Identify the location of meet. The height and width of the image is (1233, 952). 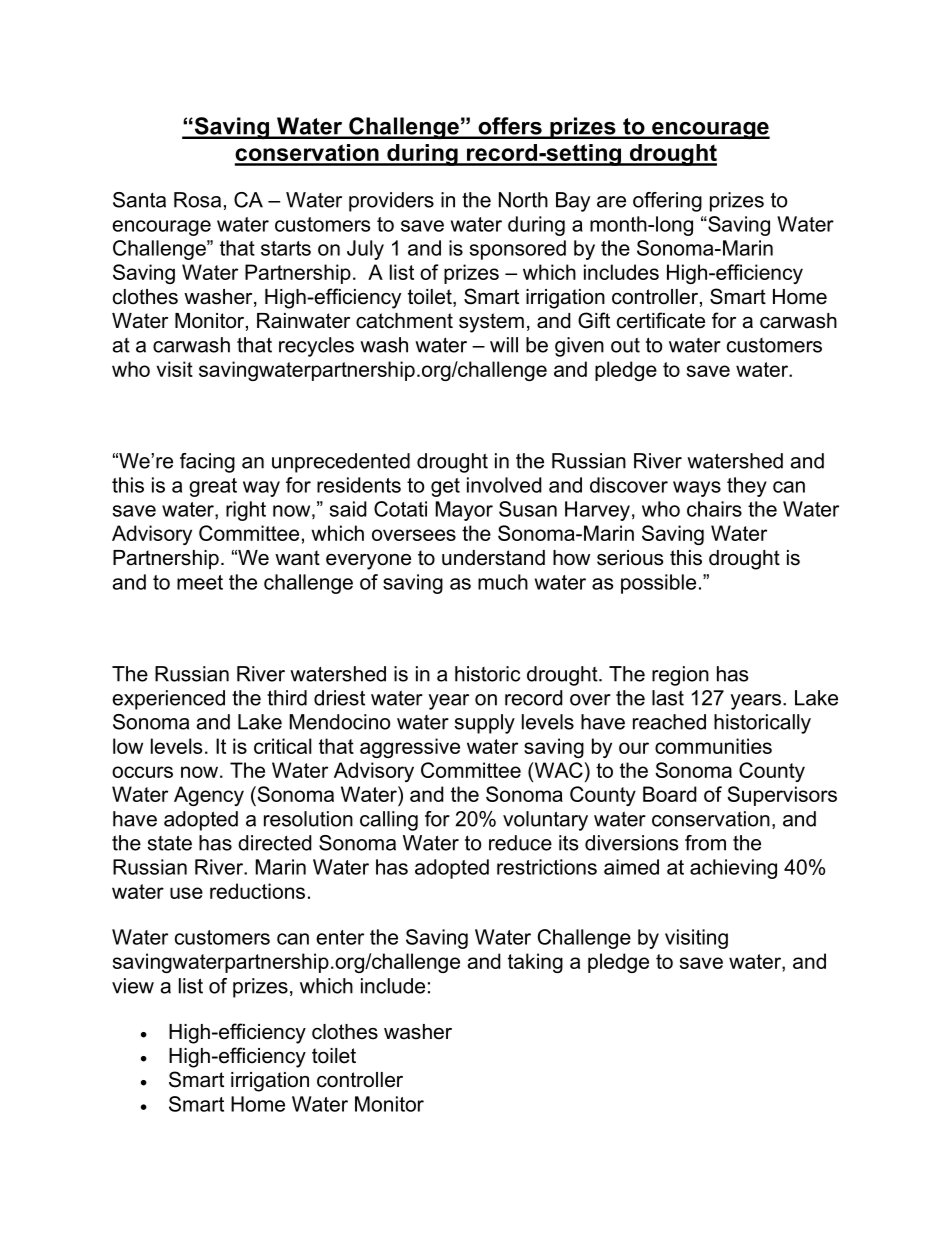
(200, 582).
